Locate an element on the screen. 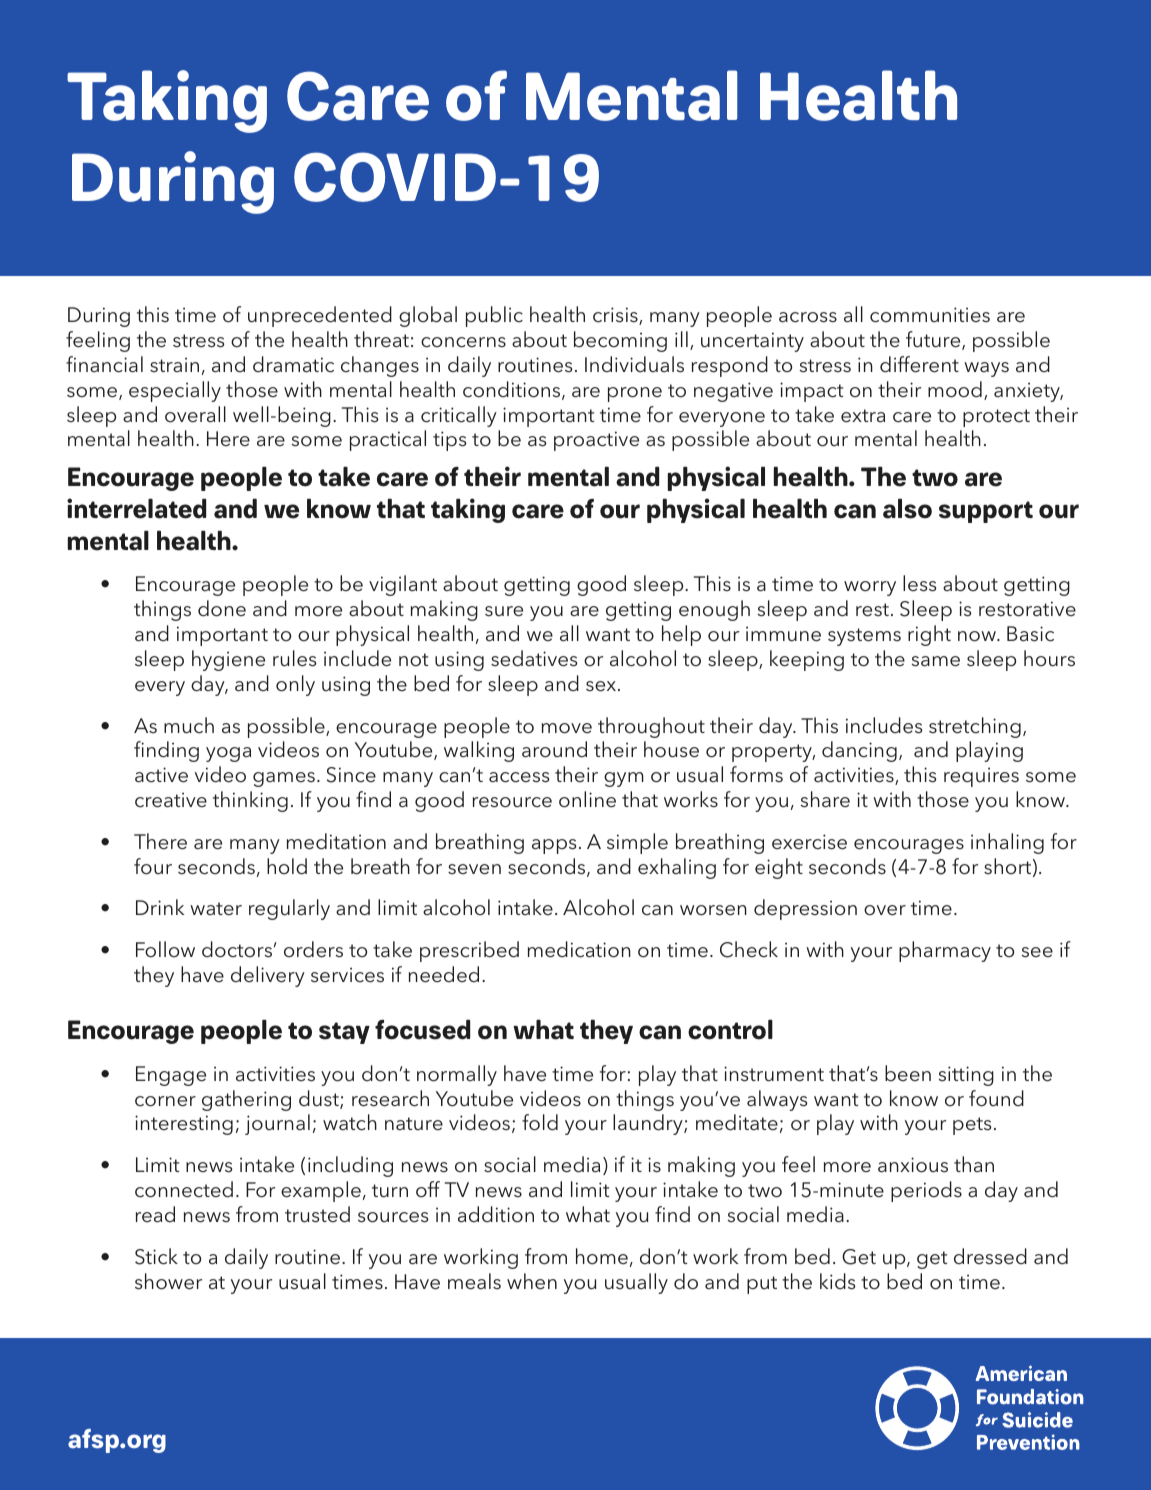  strain is located at coordinates (174, 364).
